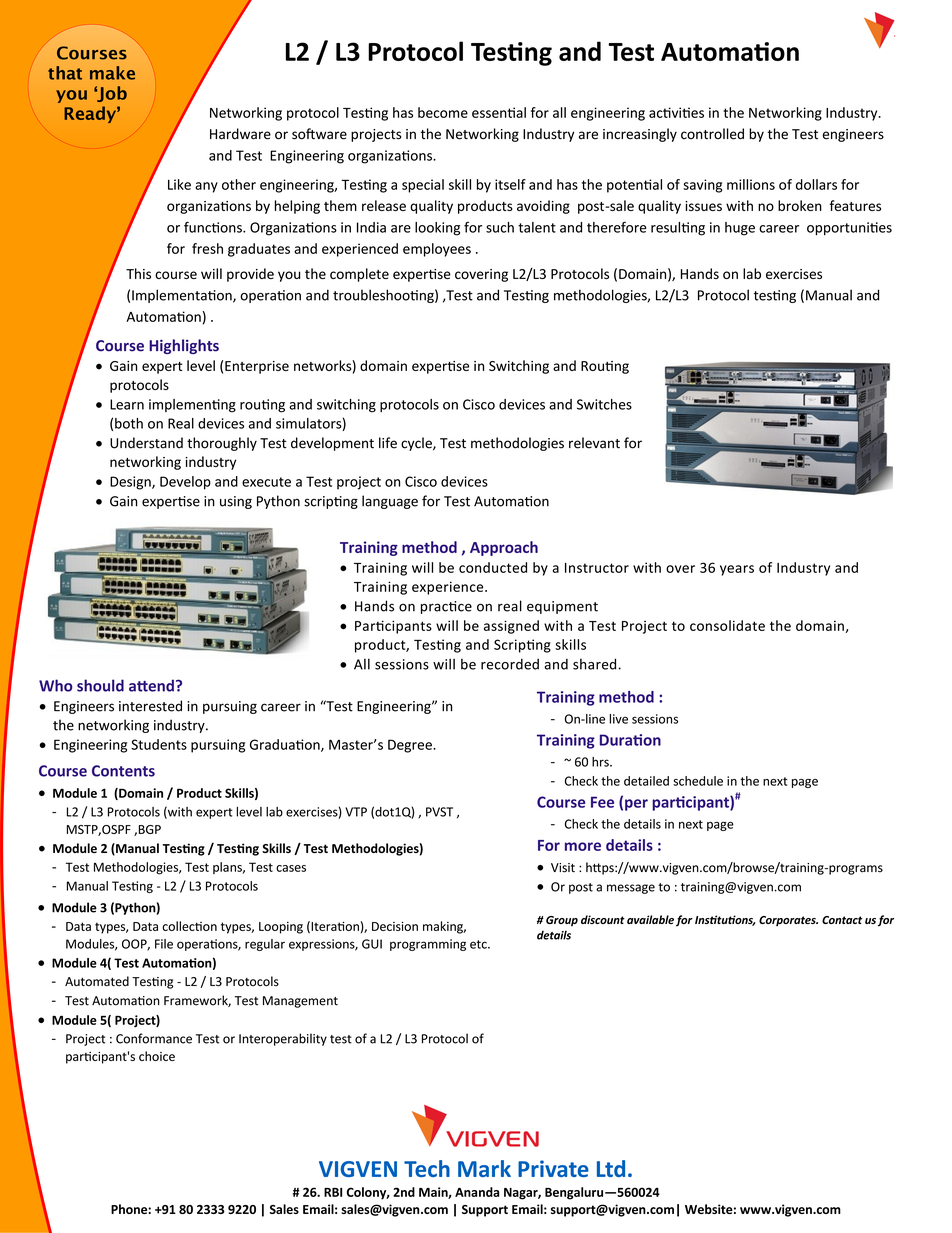 This document has width=952, height=1233. What do you see at coordinates (427, 1168) in the document?
I see `Tech` at bounding box center [427, 1168].
